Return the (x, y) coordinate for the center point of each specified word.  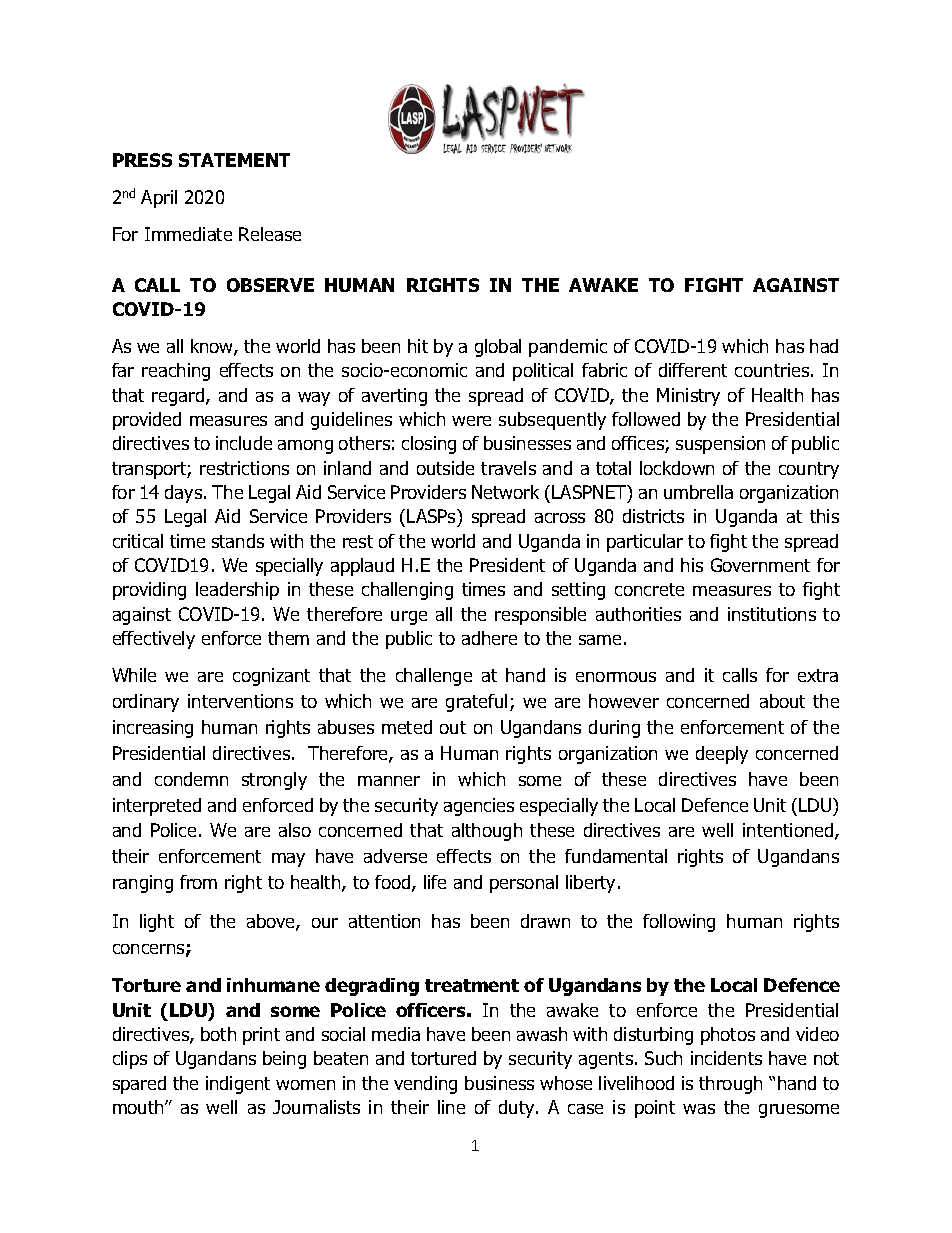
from (198, 882)
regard (179, 397)
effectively (154, 640)
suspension (720, 445)
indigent (238, 1085)
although (487, 832)
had (824, 346)
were (471, 421)
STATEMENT (234, 160)
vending (425, 1085)
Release (270, 234)
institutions (772, 614)
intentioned (789, 831)
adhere (489, 638)
